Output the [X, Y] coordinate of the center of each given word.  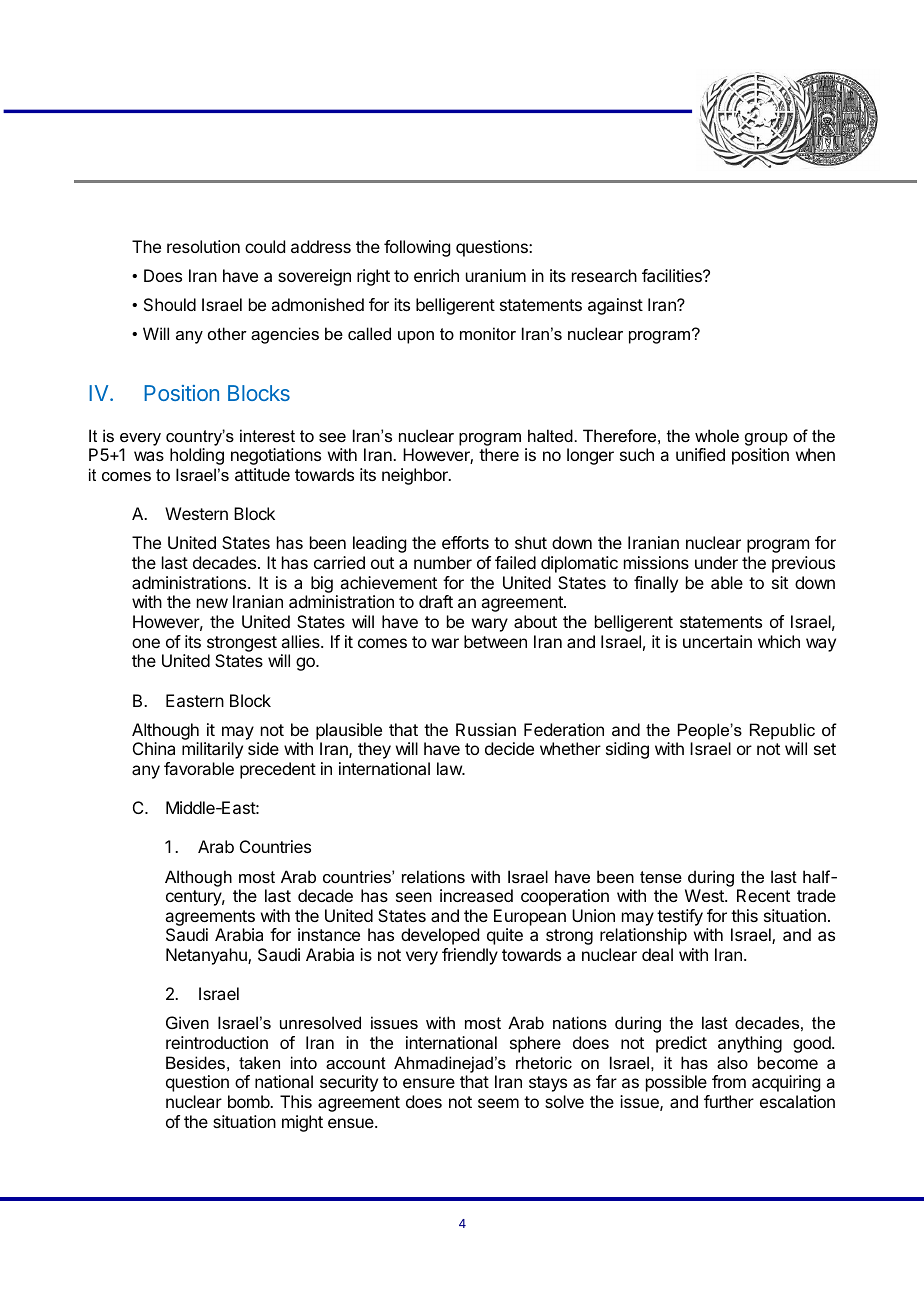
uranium [496, 275]
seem [498, 1103]
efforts [465, 542]
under [716, 562]
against [615, 306]
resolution [203, 246]
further [729, 1101]
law [450, 768]
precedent [278, 770]
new [212, 603]
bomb [250, 1101]
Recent [763, 895]
